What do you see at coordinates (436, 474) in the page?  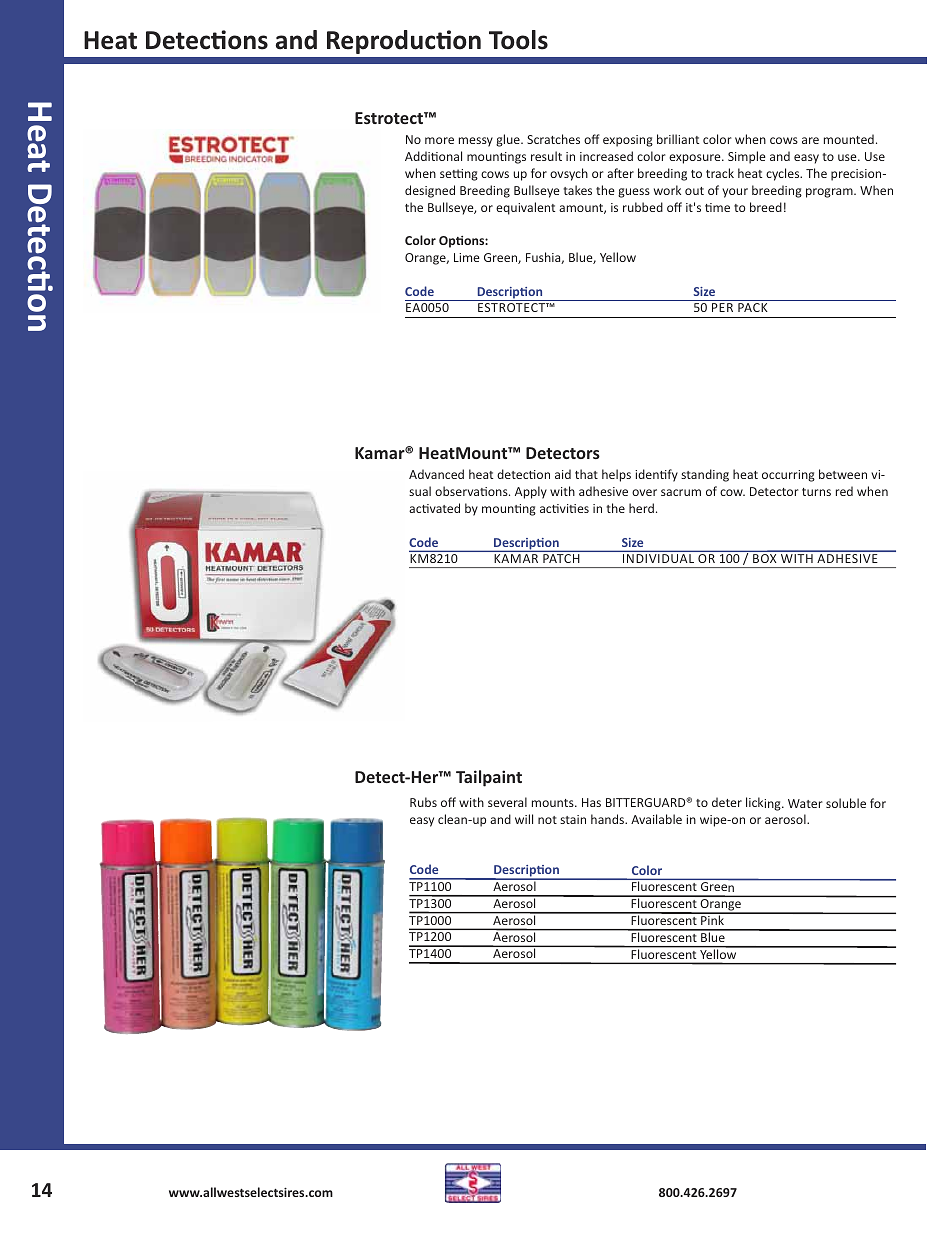 I see `Advanced` at bounding box center [436, 474].
